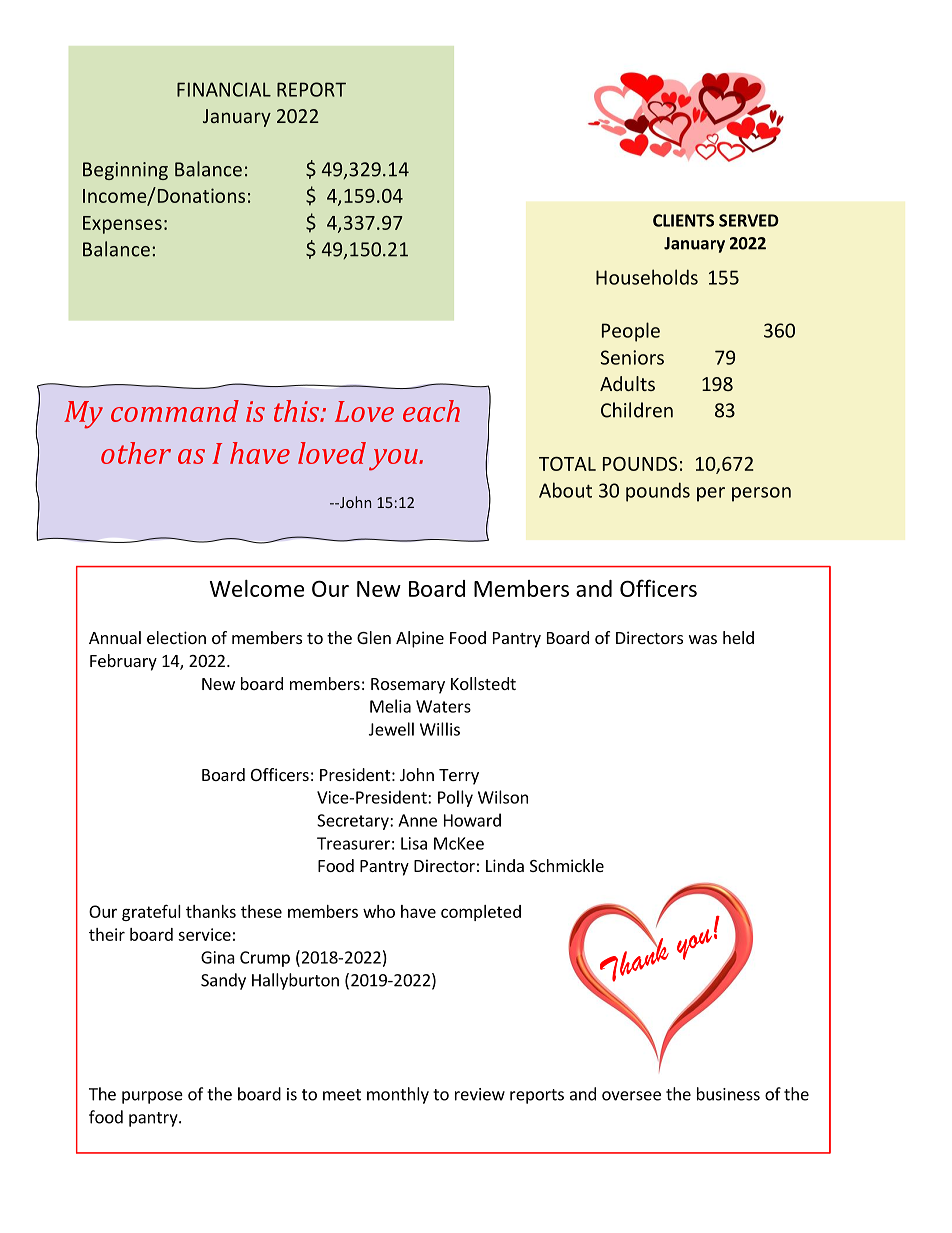 The height and width of the page is (1233, 952). Describe the element at coordinates (176, 637) in the page. I see `election` at that location.
